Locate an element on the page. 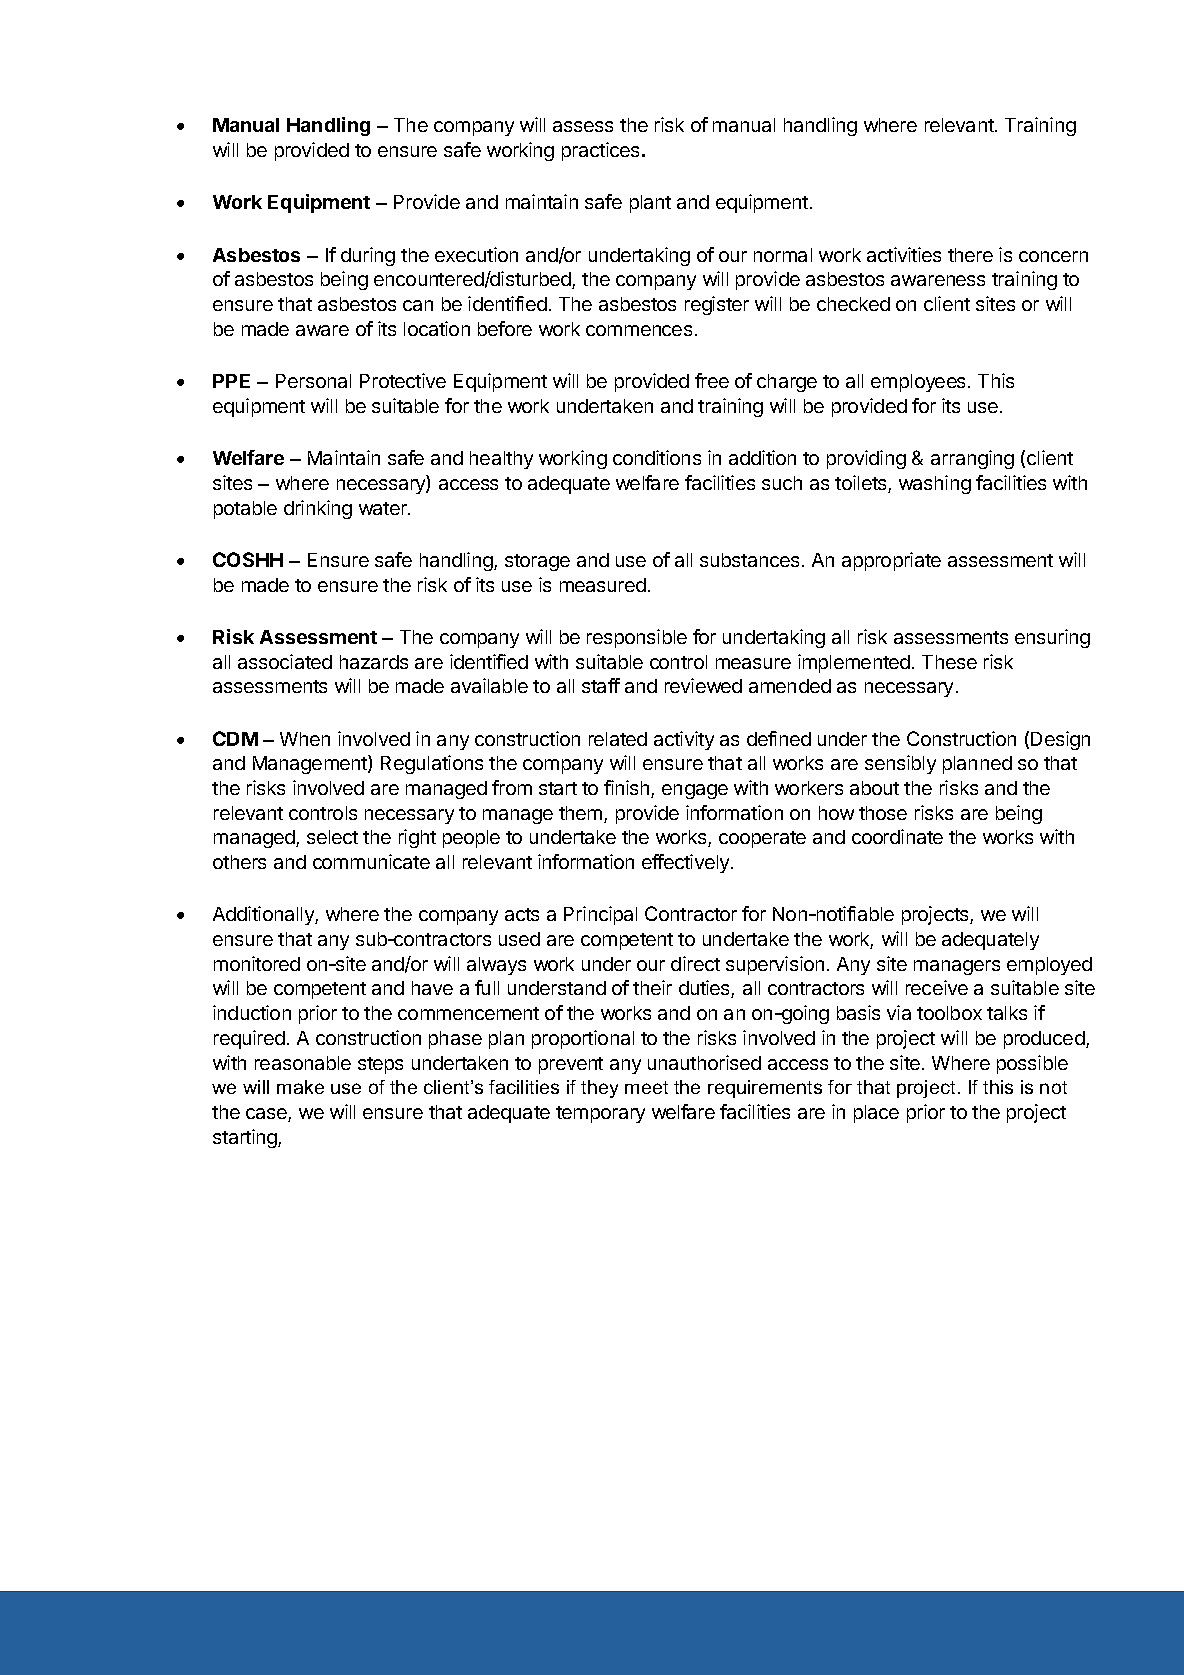 The height and width of the page is (1675, 1184). there is located at coordinates (970, 255).
